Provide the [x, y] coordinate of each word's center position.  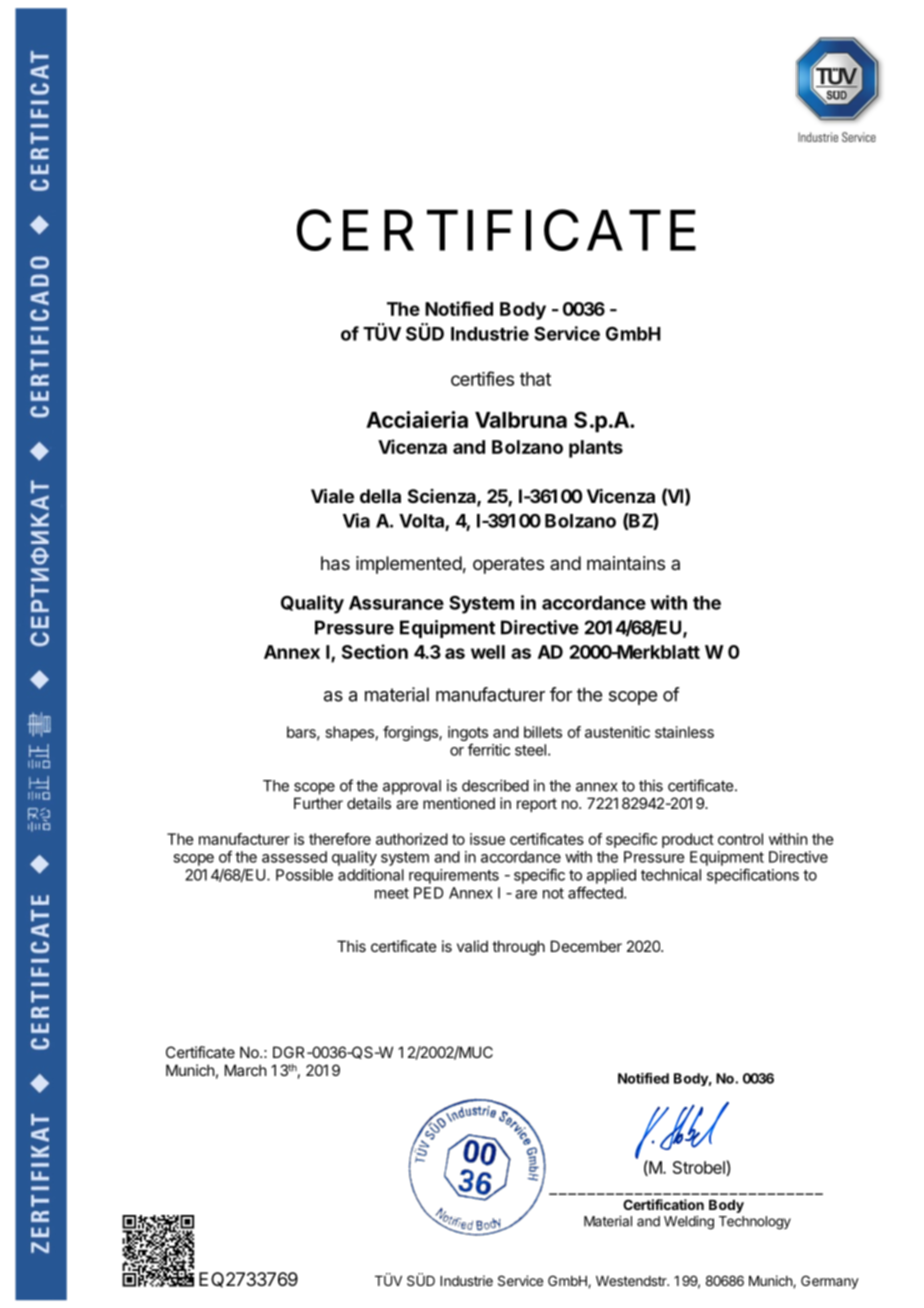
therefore [340, 839]
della [380, 496]
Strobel [700, 1168]
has [335, 563]
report [537, 805]
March [246, 1070]
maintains [626, 563]
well [488, 652]
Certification [663, 1204]
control [740, 839]
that [535, 379]
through [518, 948]
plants [596, 449]
